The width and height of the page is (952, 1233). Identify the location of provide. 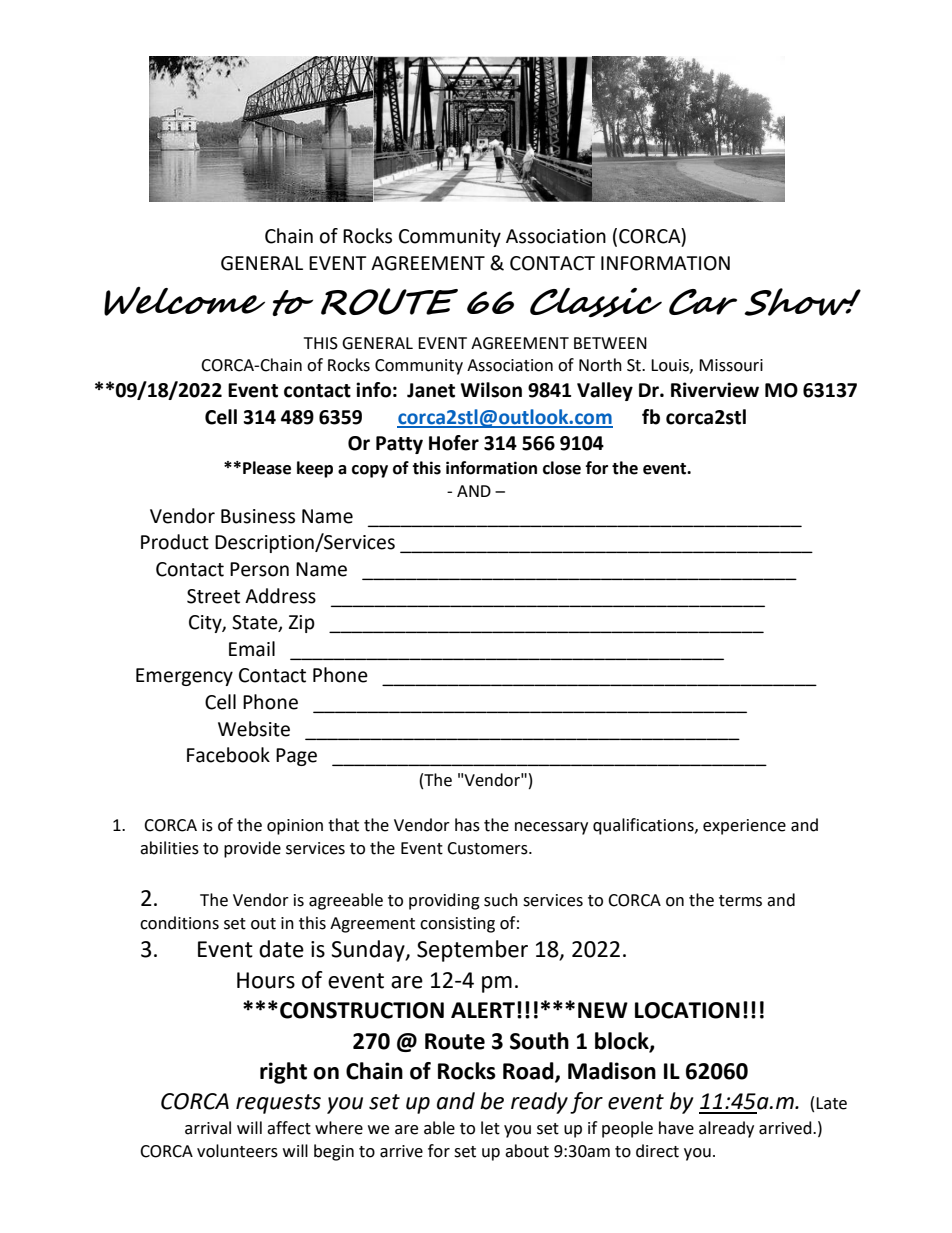
(252, 849).
